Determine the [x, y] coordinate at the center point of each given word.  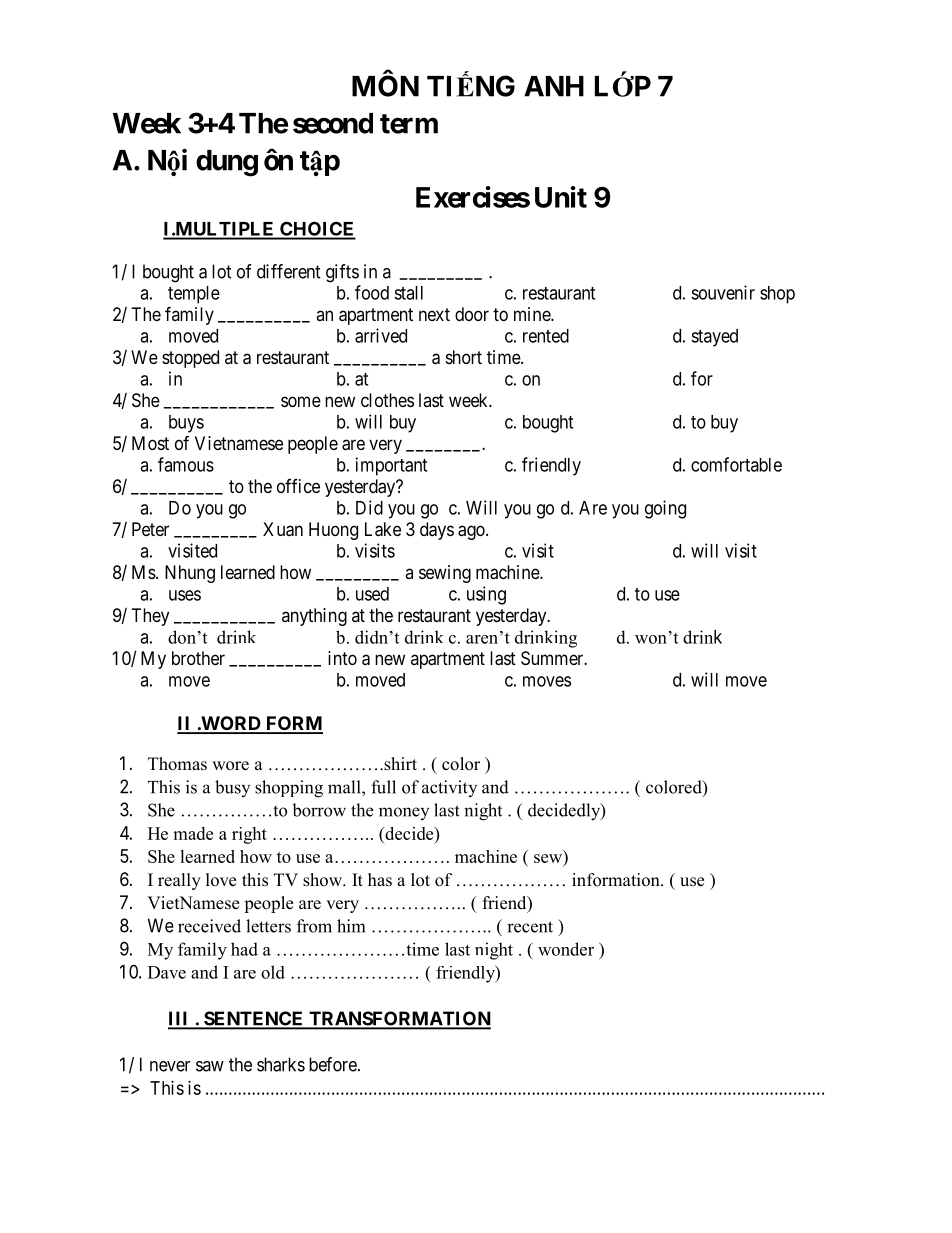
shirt [399, 764]
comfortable [736, 464]
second [333, 123]
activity [449, 788]
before [333, 1064]
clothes [387, 400]
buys [186, 424]
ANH [554, 86]
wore [230, 766]
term [409, 124]
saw [210, 1066]
